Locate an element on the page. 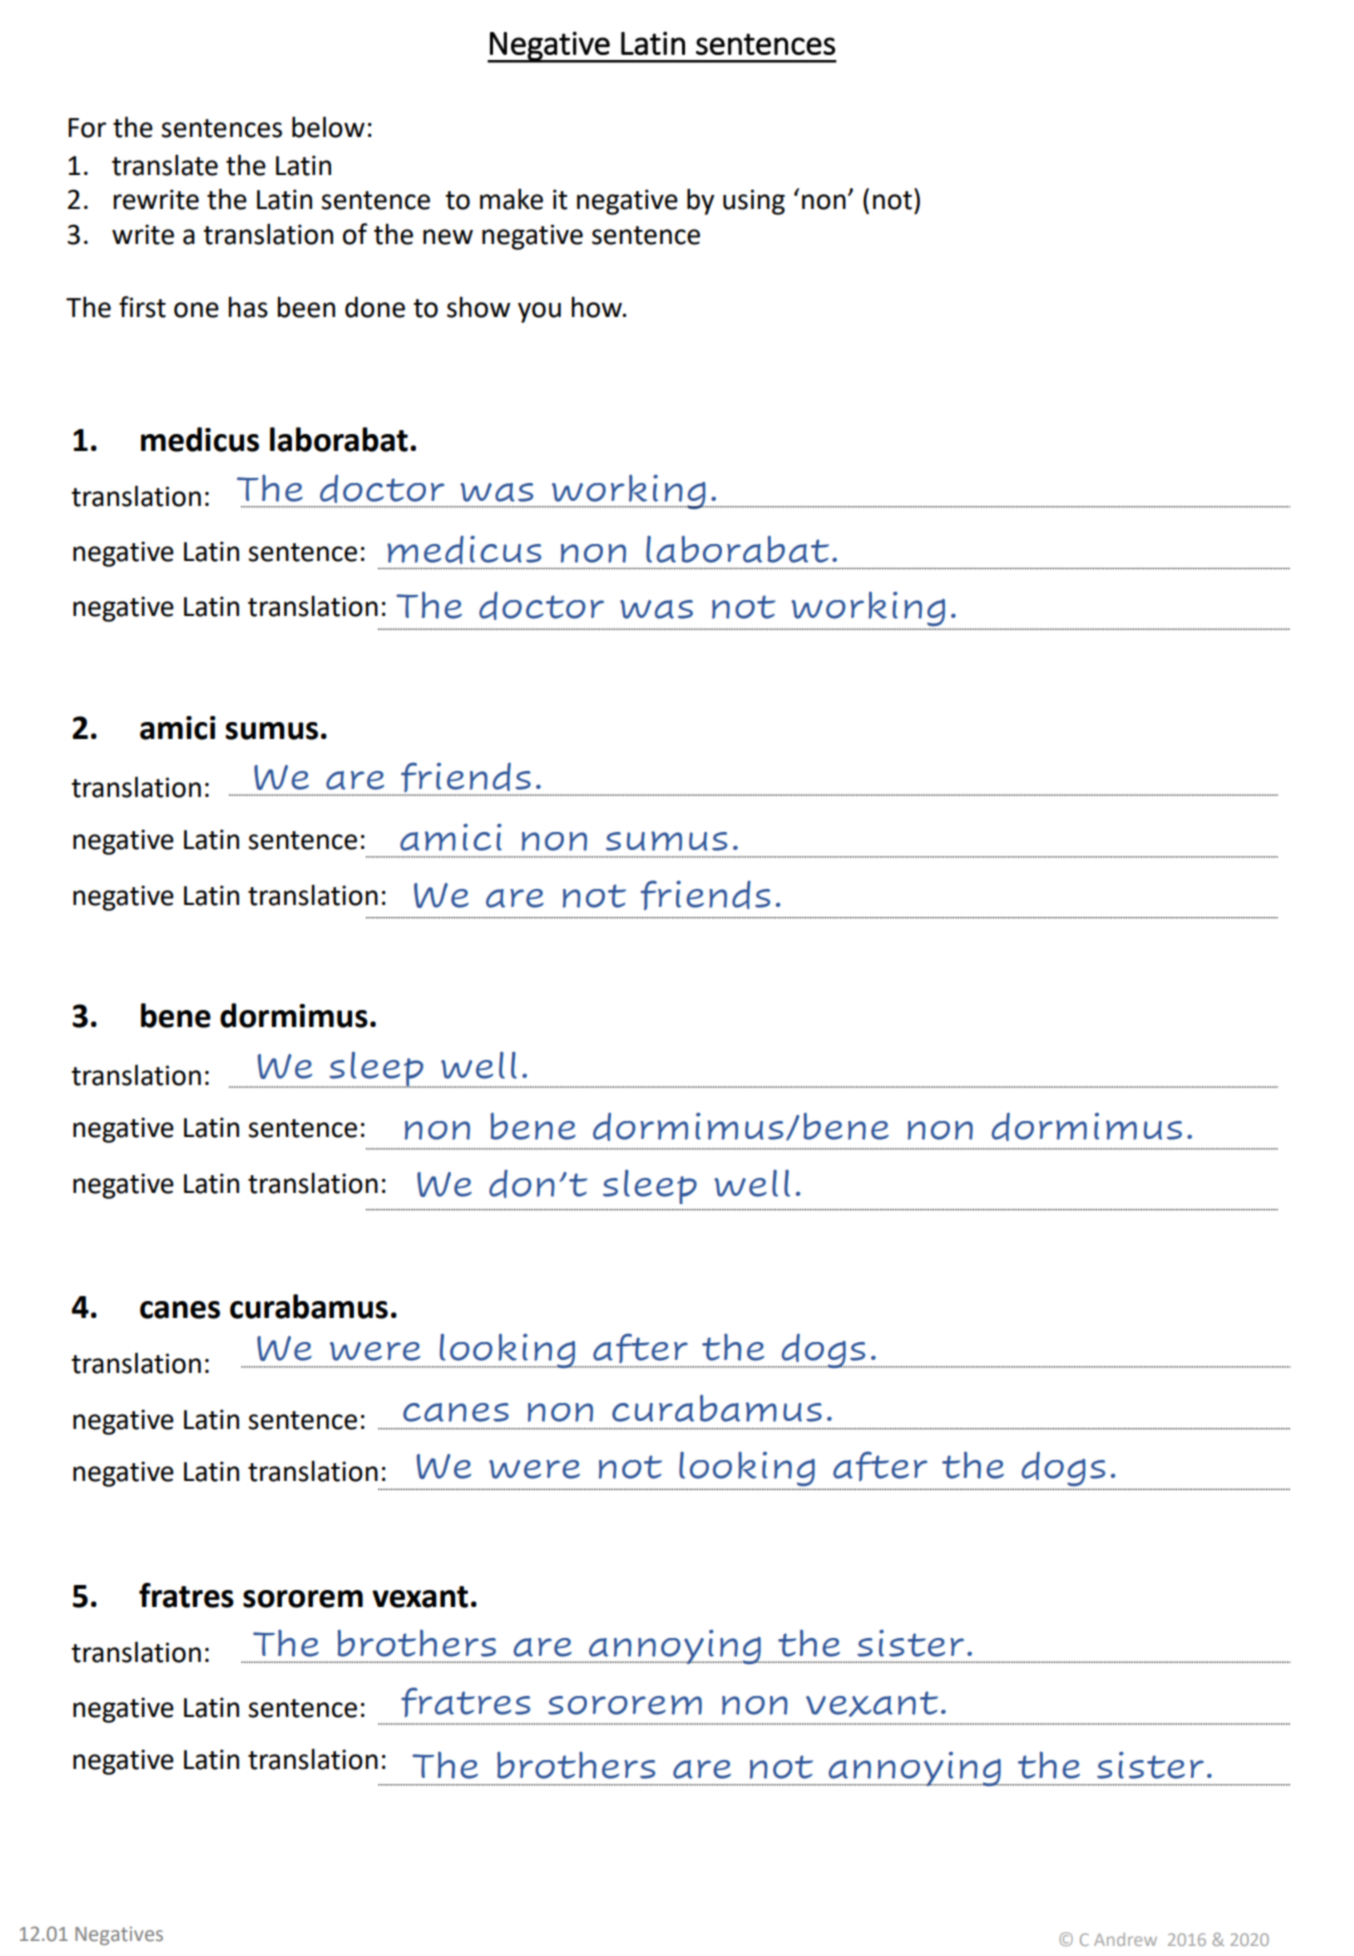  make is located at coordinates (511, 199).
